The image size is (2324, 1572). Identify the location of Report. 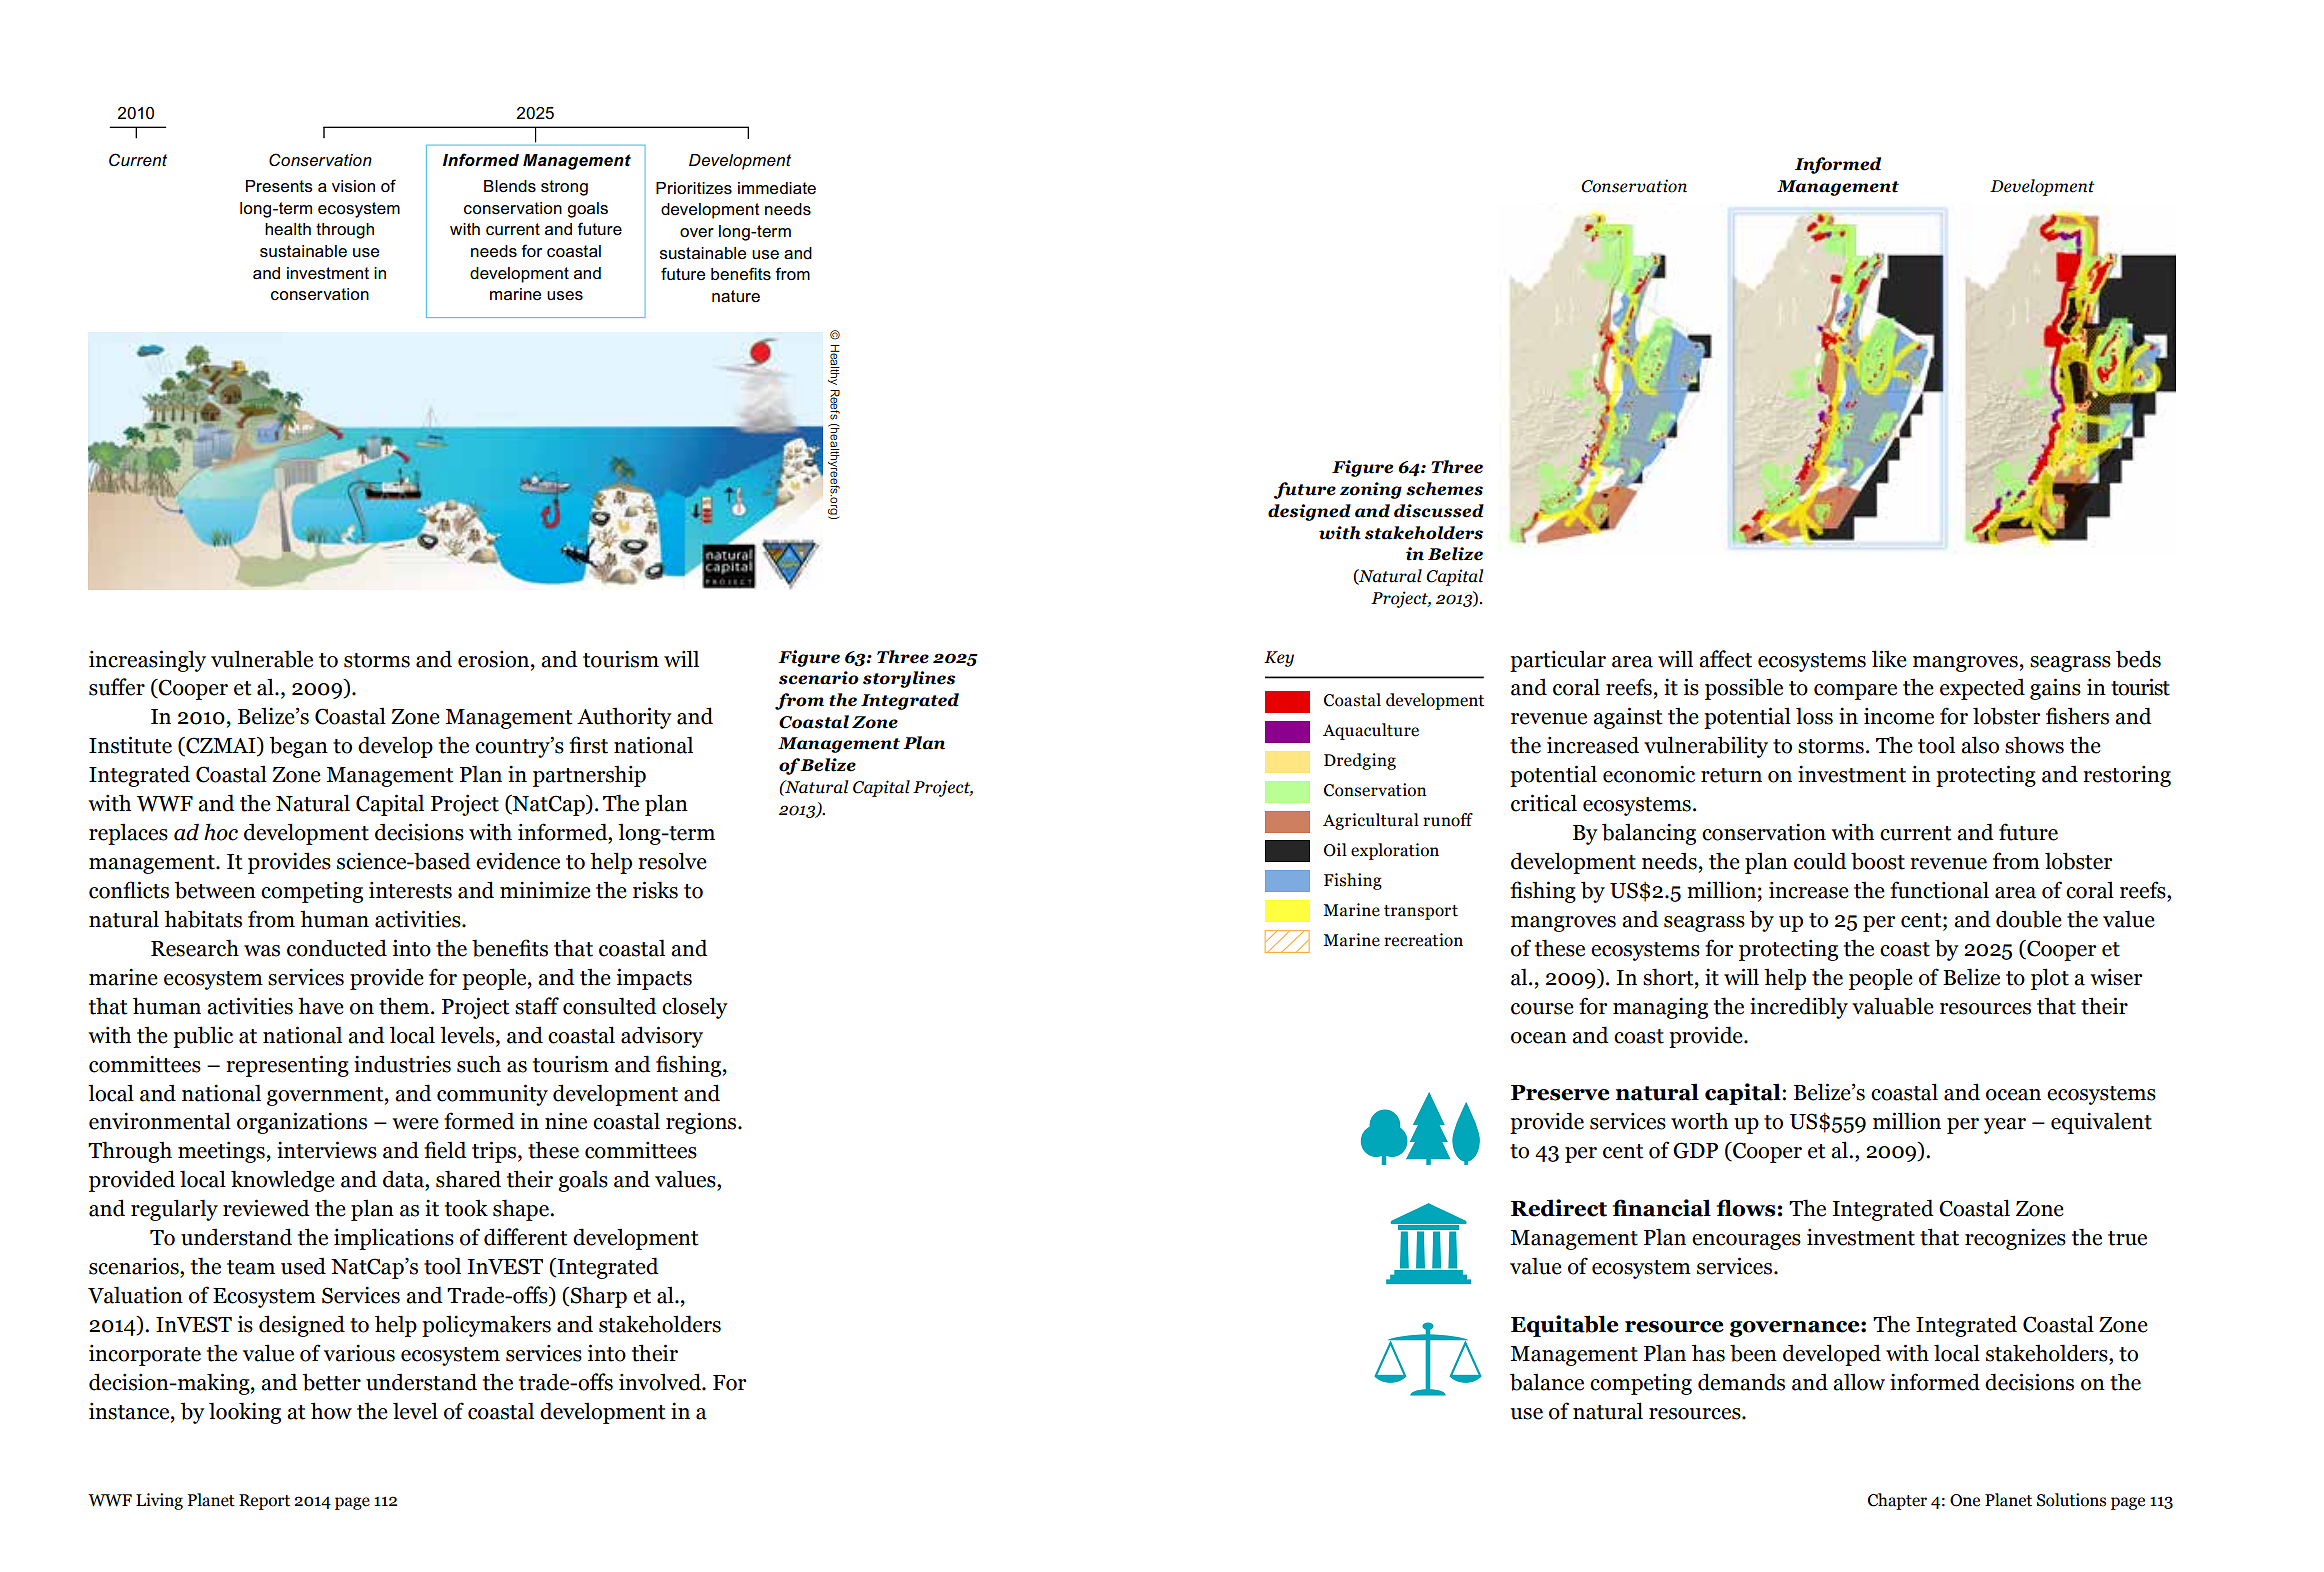
(264, 1502).
